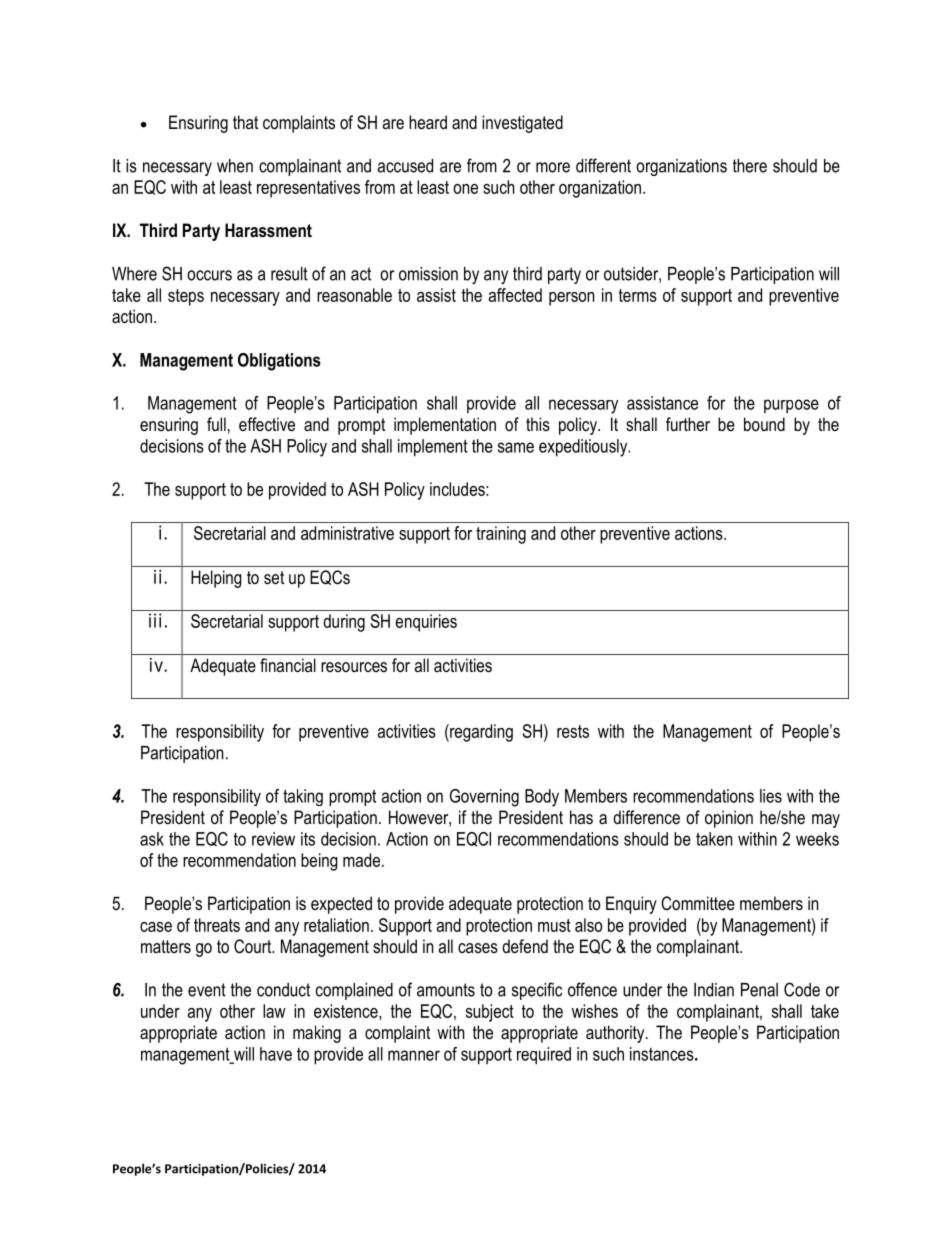 Image resolution: width=952 pixels, height=1233 pixels. I want to click on law, so click(274, 1011).
